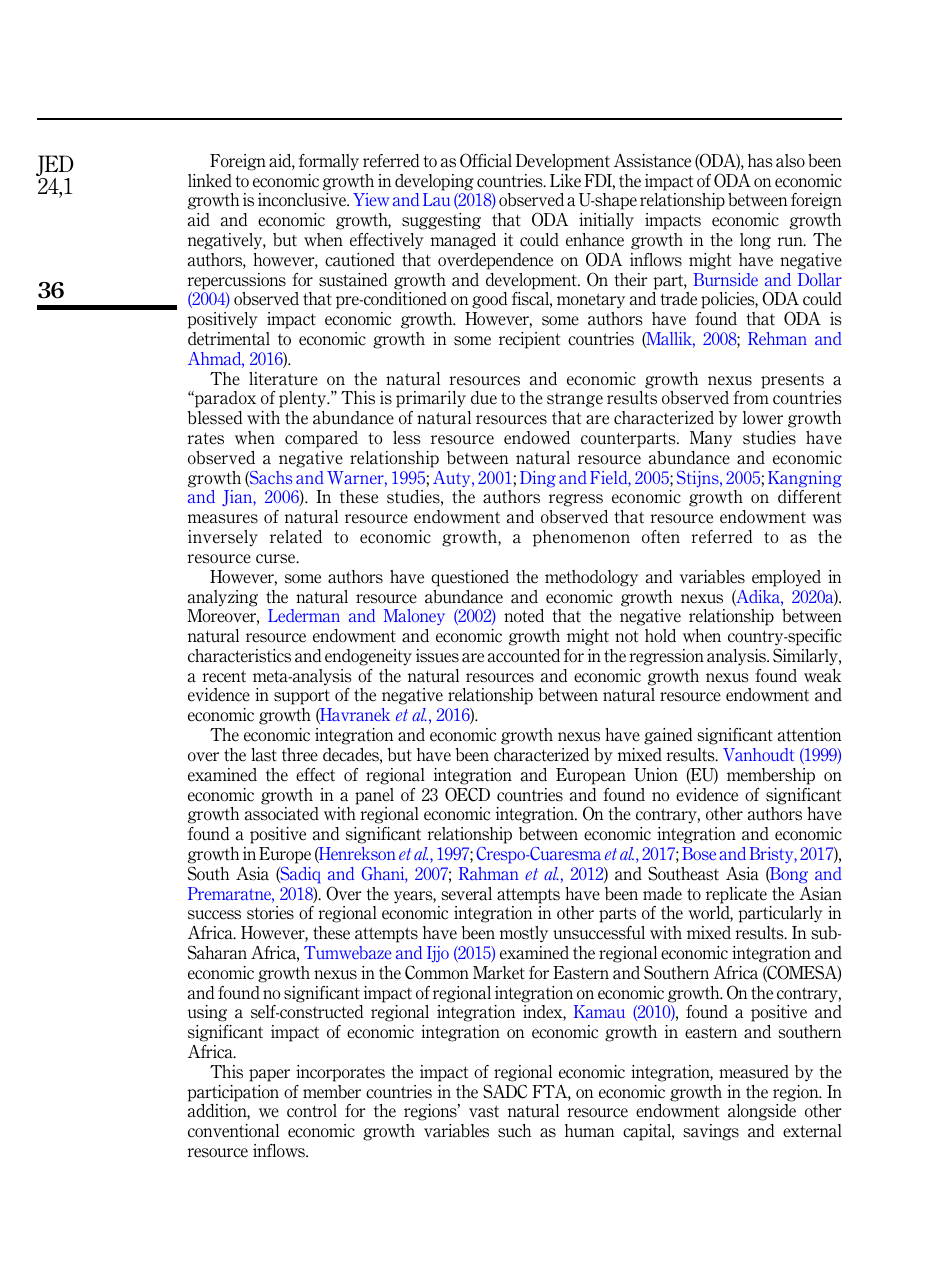  I want to click on conventional, so click(233, 1131).
